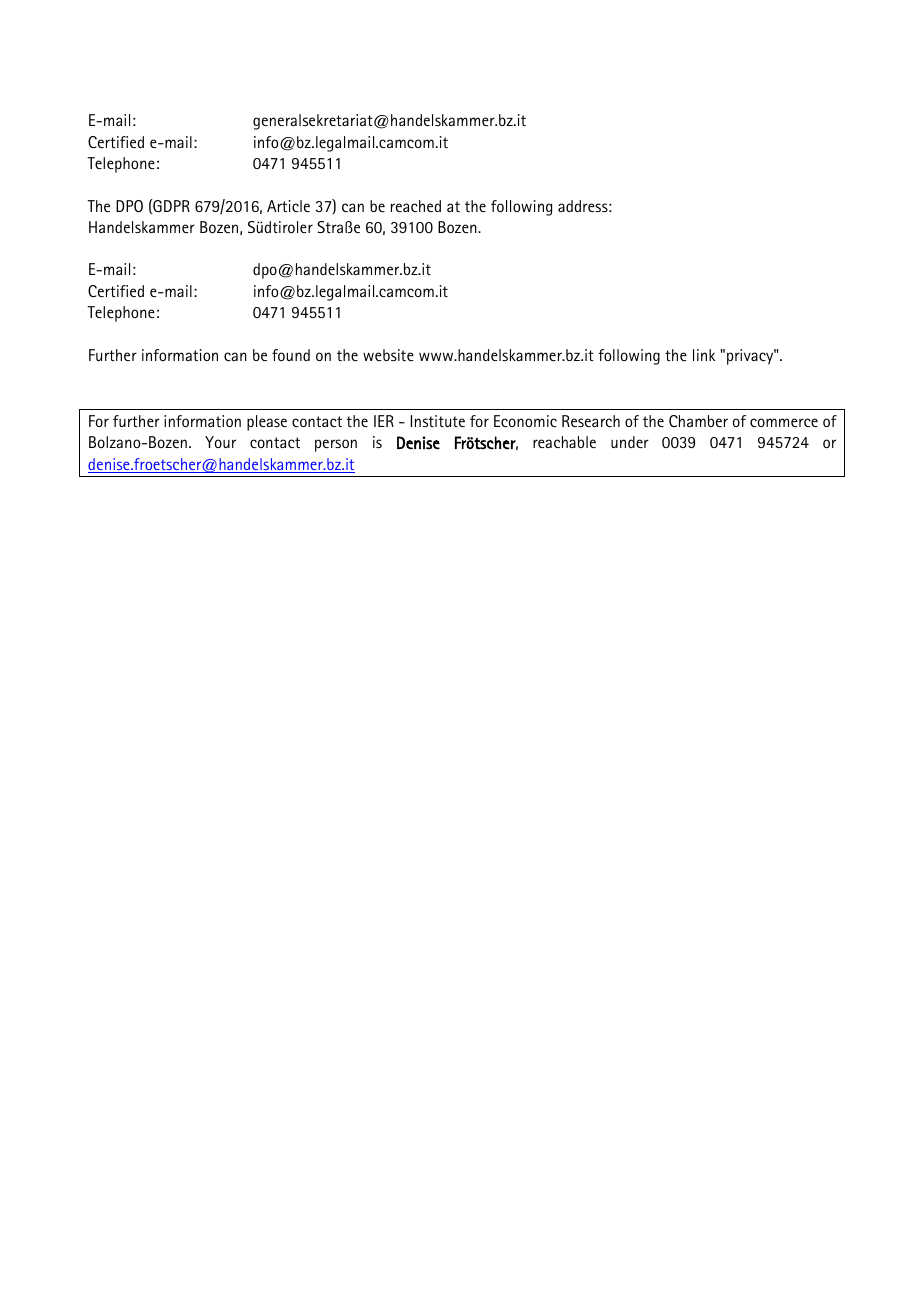  What do you see at coordinates (267, 423) in the page?
I see `please` at bounding box center [267, 423].
